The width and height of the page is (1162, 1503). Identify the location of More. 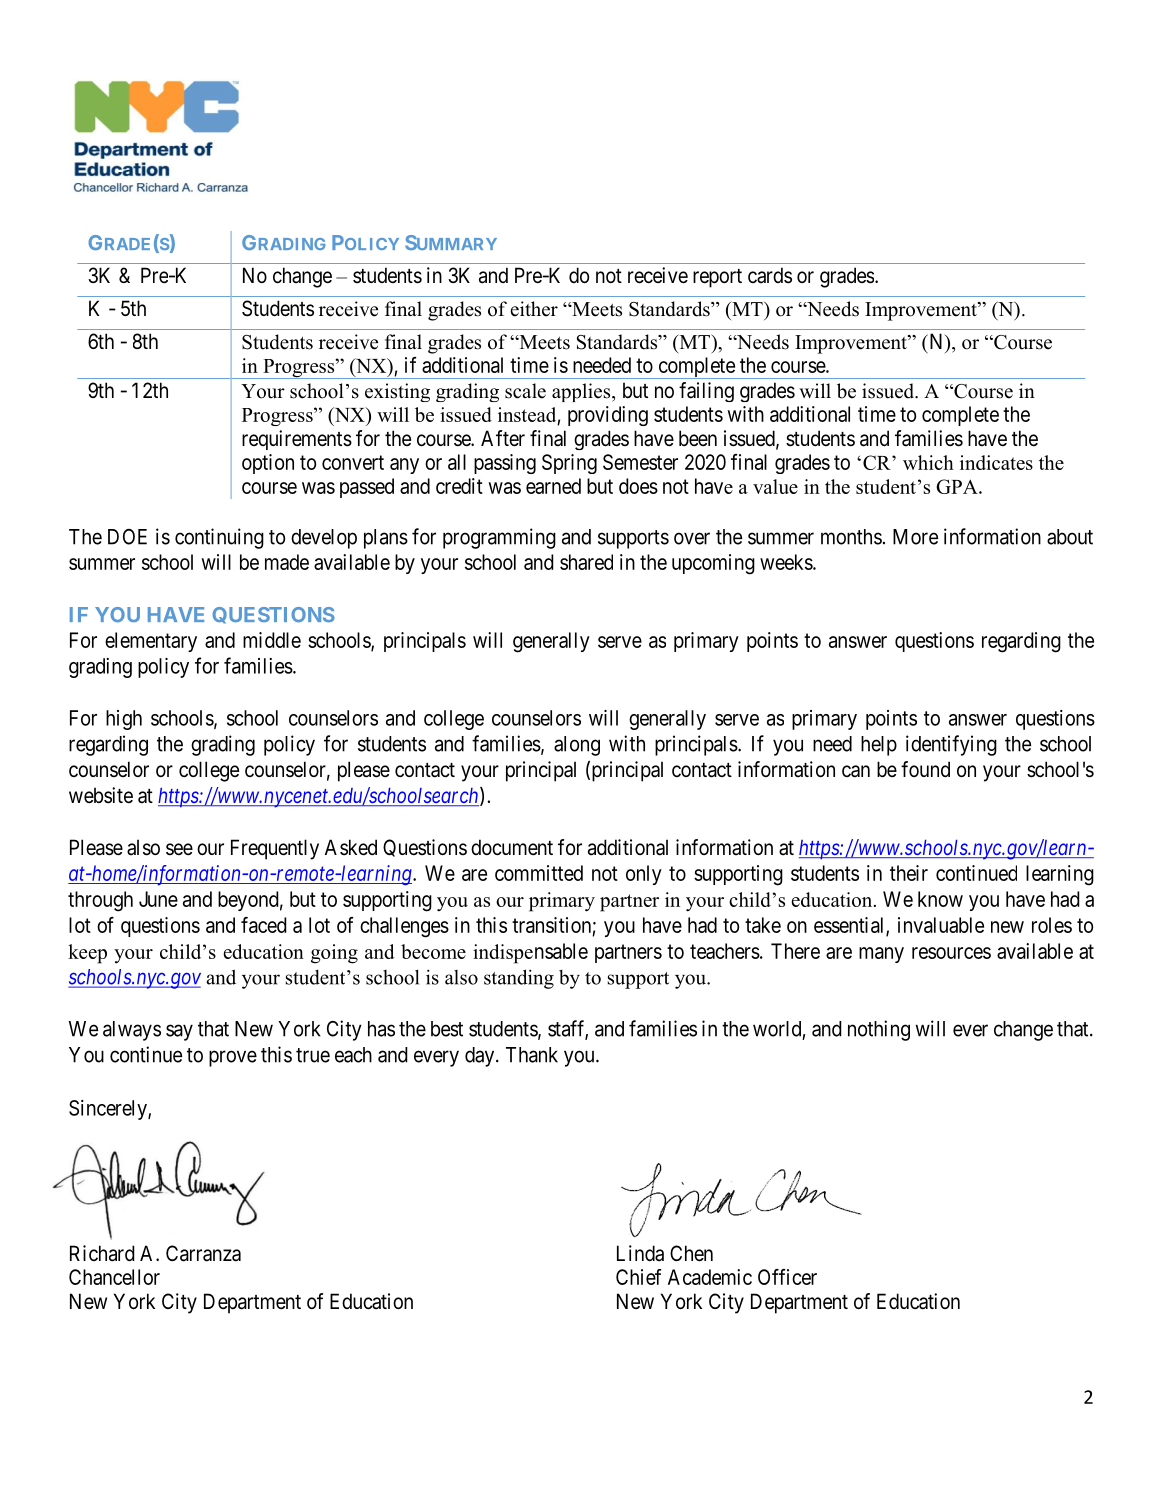
(915, 537).
